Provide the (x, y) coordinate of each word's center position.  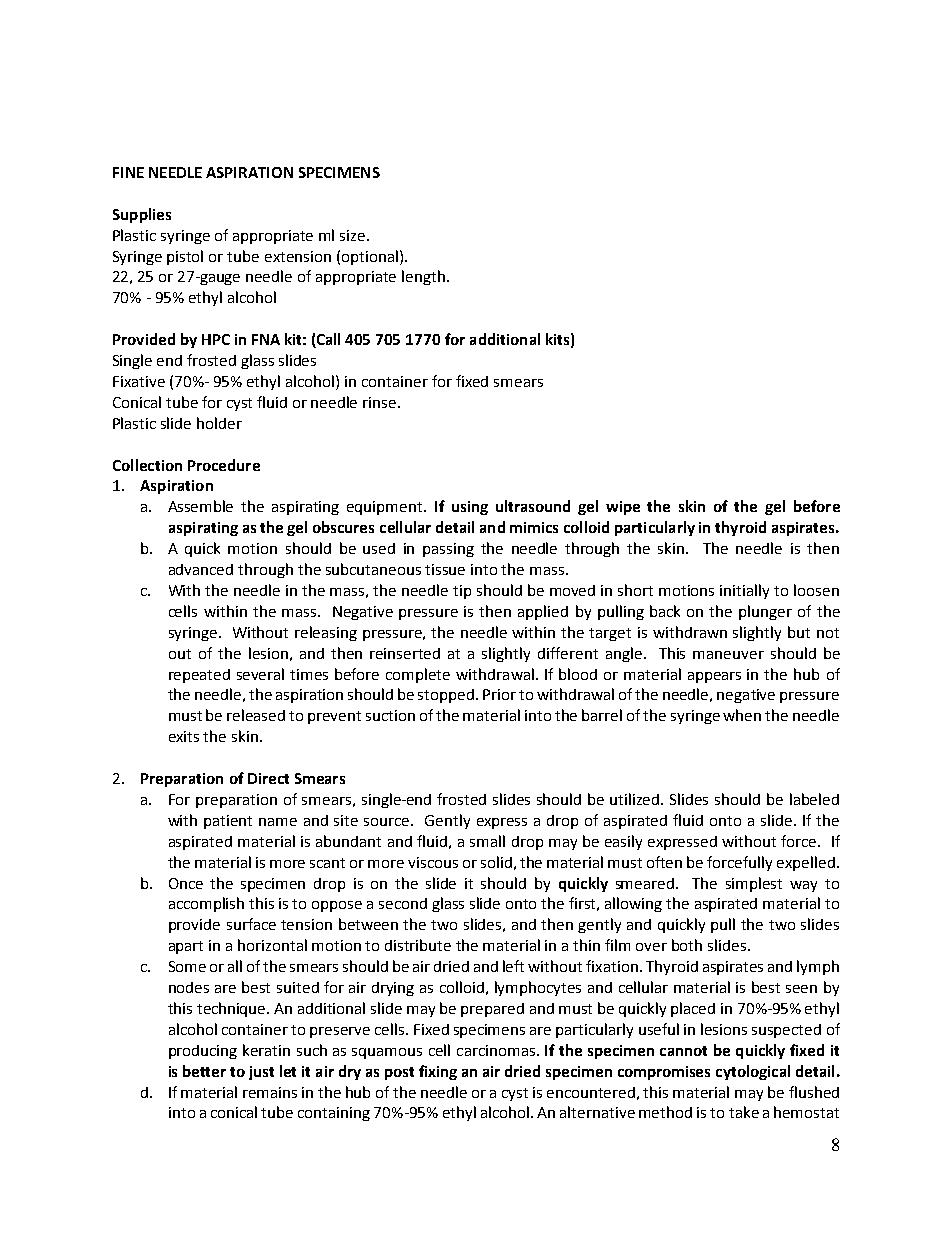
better (204, 1071)
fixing (438, 1072)
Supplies (142, 215)
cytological (753, 1072)
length (423, 277)
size (354, 235)
